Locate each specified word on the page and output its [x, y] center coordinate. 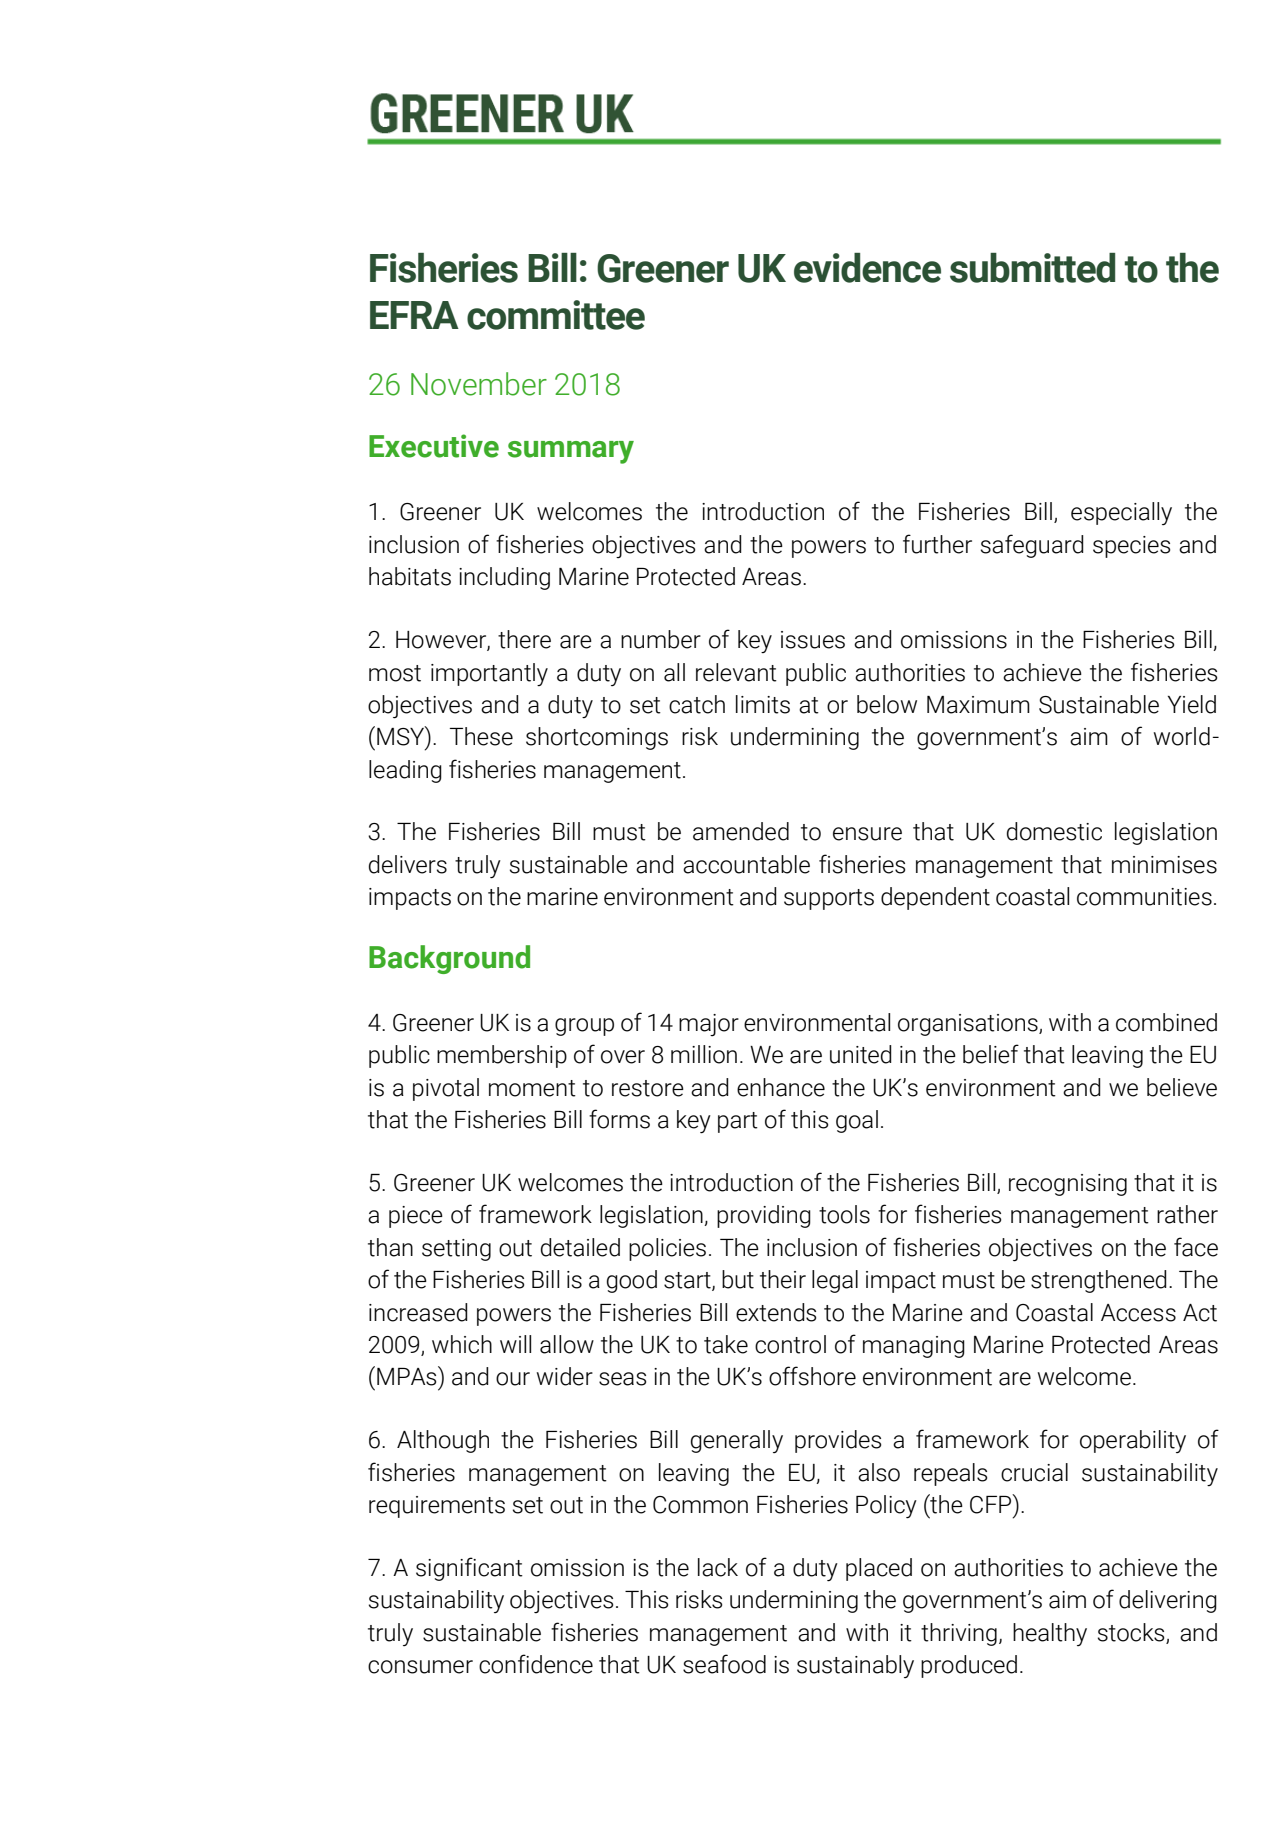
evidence [867, 268]
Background [449, 959]
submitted [1032, 268]
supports [829, 899]
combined [1166, 1022]
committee [556, 315]
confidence [536, 1664]
